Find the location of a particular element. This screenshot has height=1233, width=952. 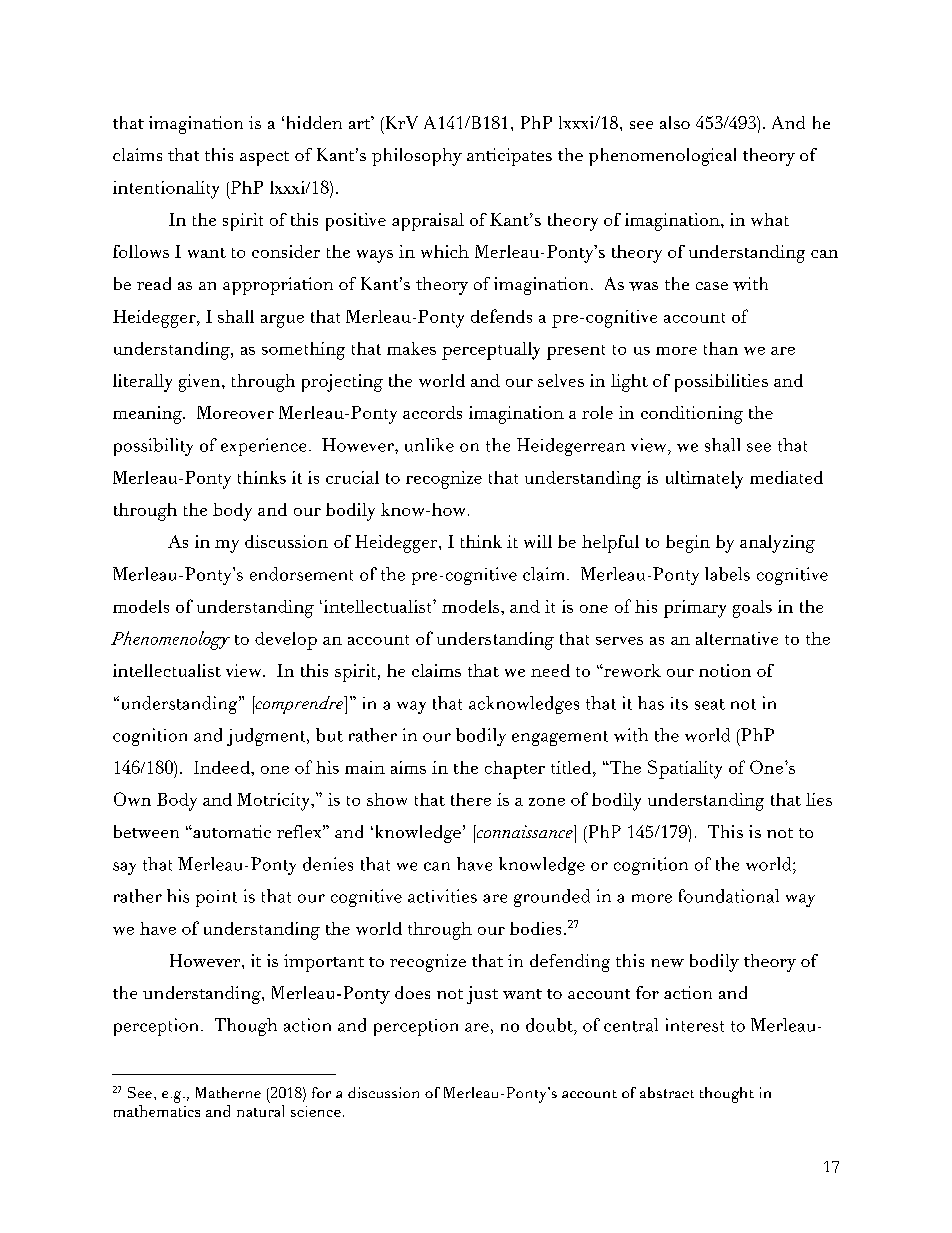

Phenomenology is located at coordinates (170, 640).
